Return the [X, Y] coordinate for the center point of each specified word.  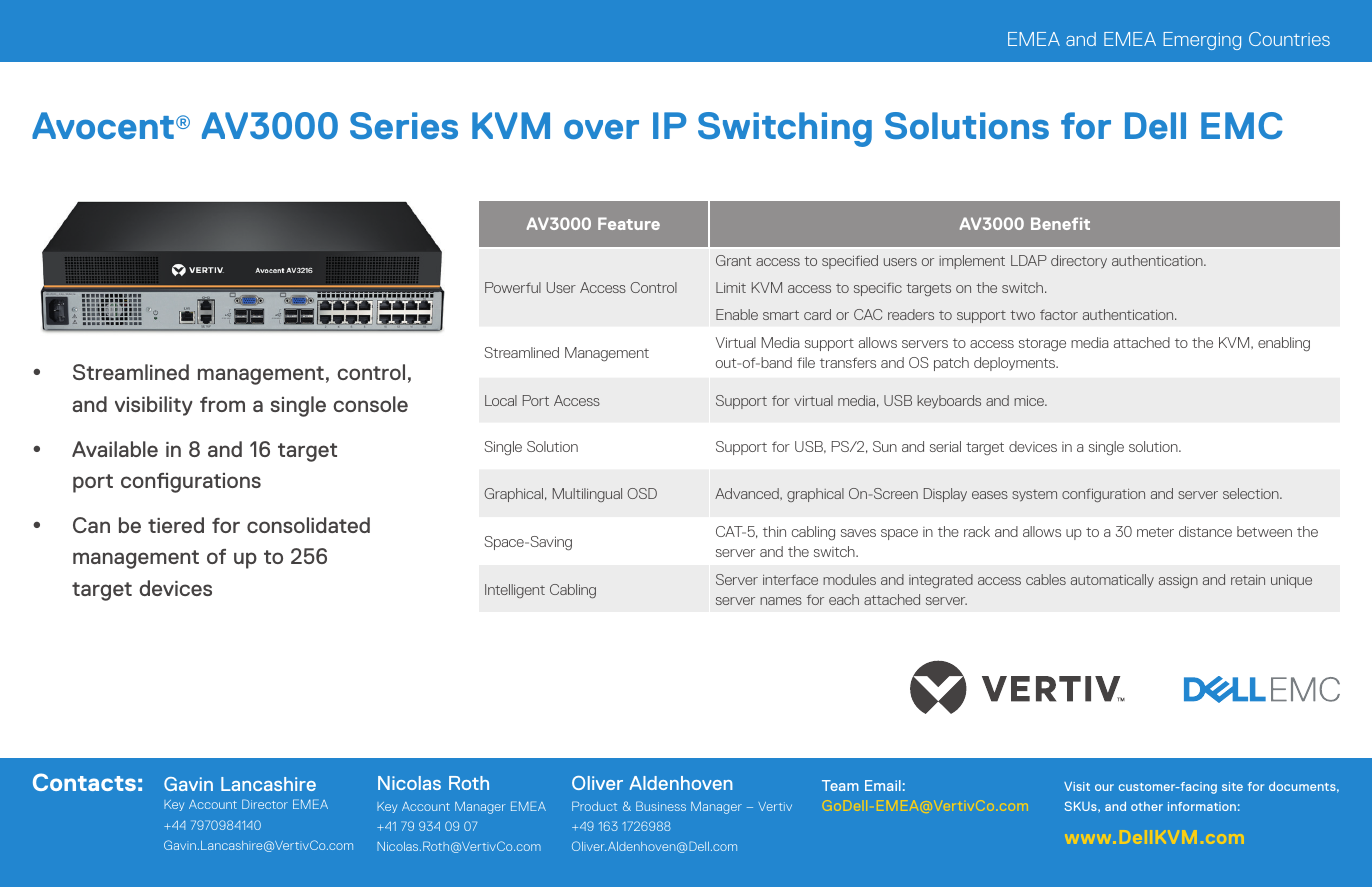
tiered [176, 525]
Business [661, 806]
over [601, 129]
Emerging [1202, 41]
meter [1155, 532]
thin [774, 531]
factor [1059, 314]
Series [404, 125]
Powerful [513, 287]
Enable [737, 314]
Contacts [84, 782]
